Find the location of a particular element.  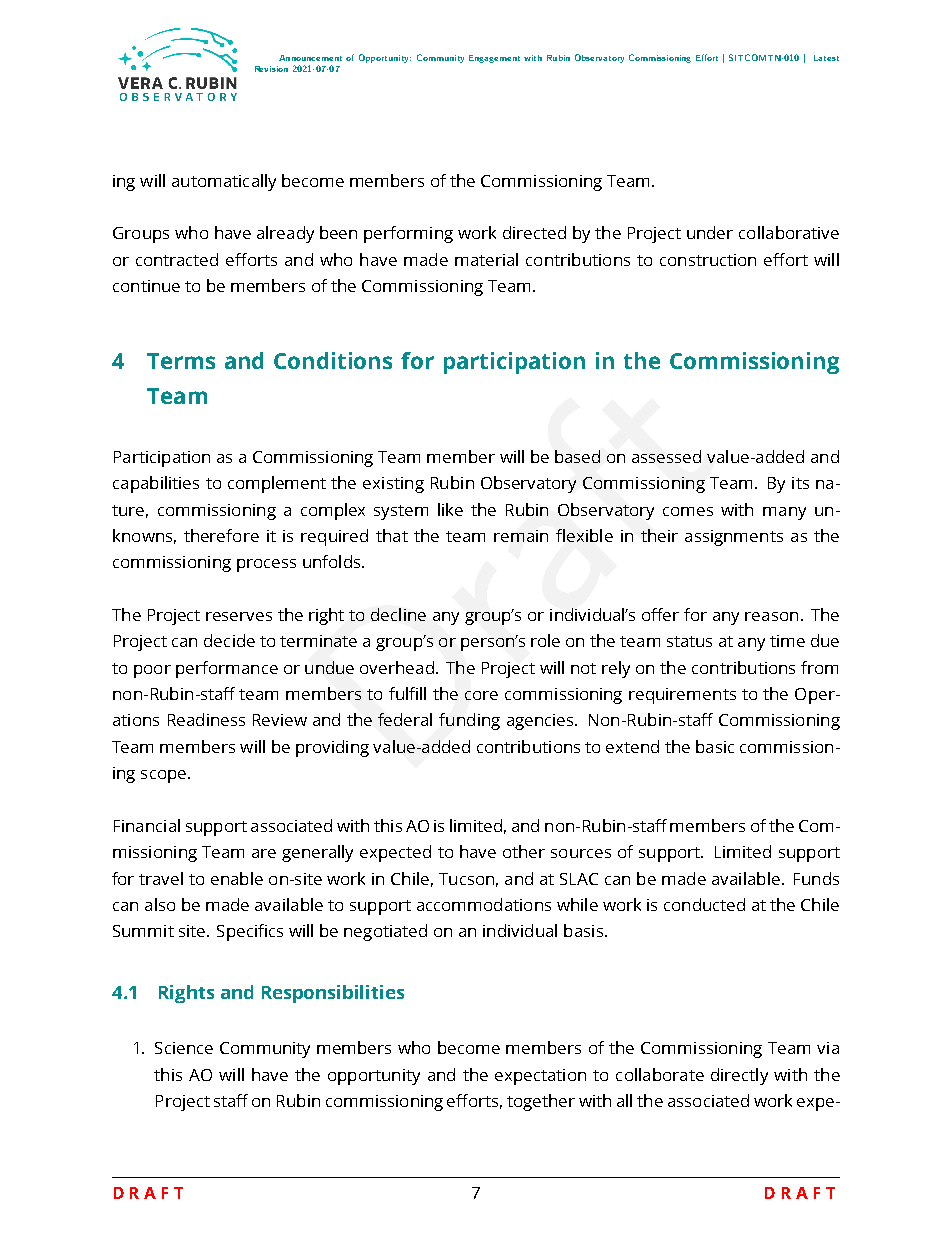

Science is located at coordinates (184, 1048).
